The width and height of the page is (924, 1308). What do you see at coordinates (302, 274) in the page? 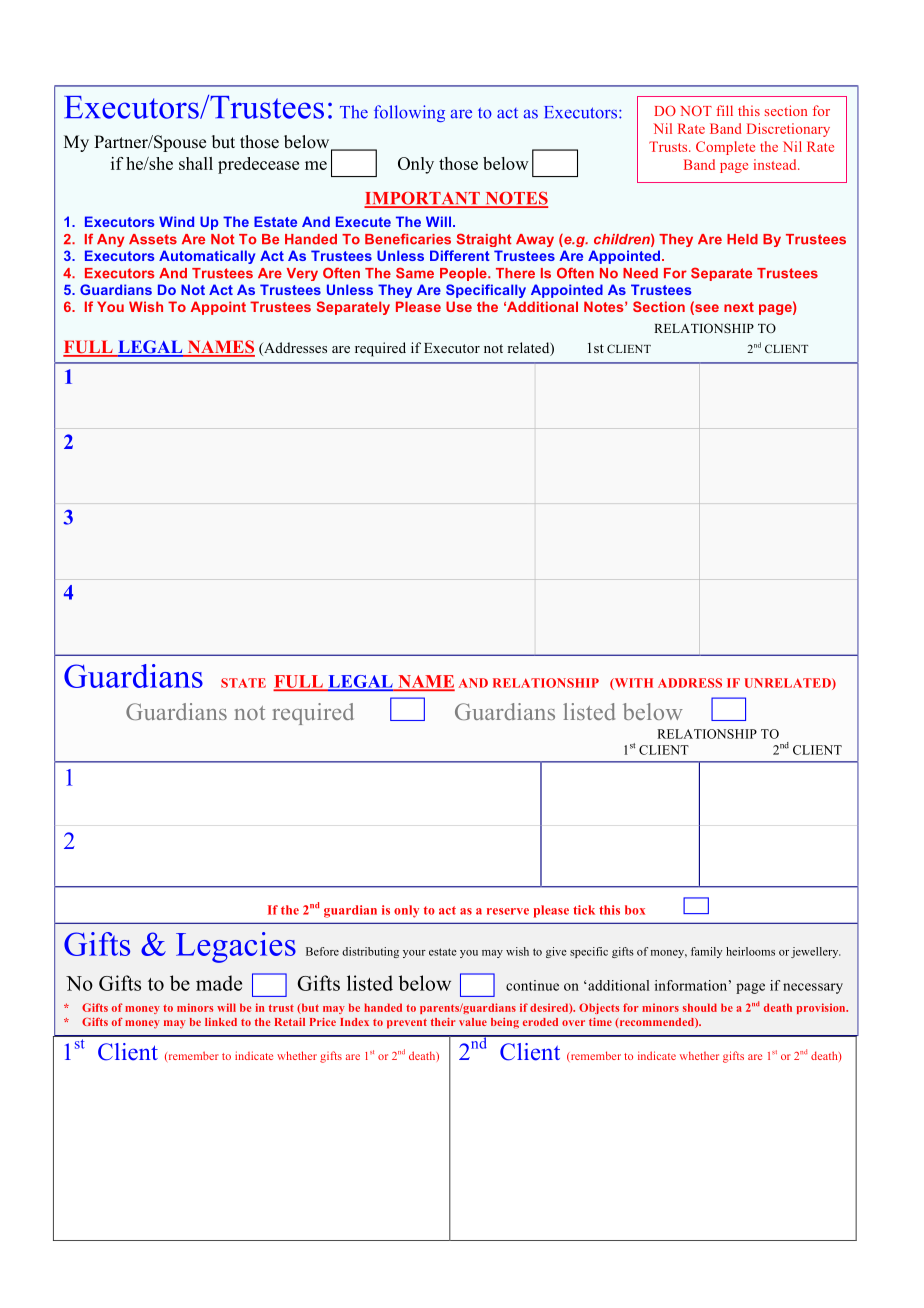
I see `Very` at bounding box center [302, 274].
